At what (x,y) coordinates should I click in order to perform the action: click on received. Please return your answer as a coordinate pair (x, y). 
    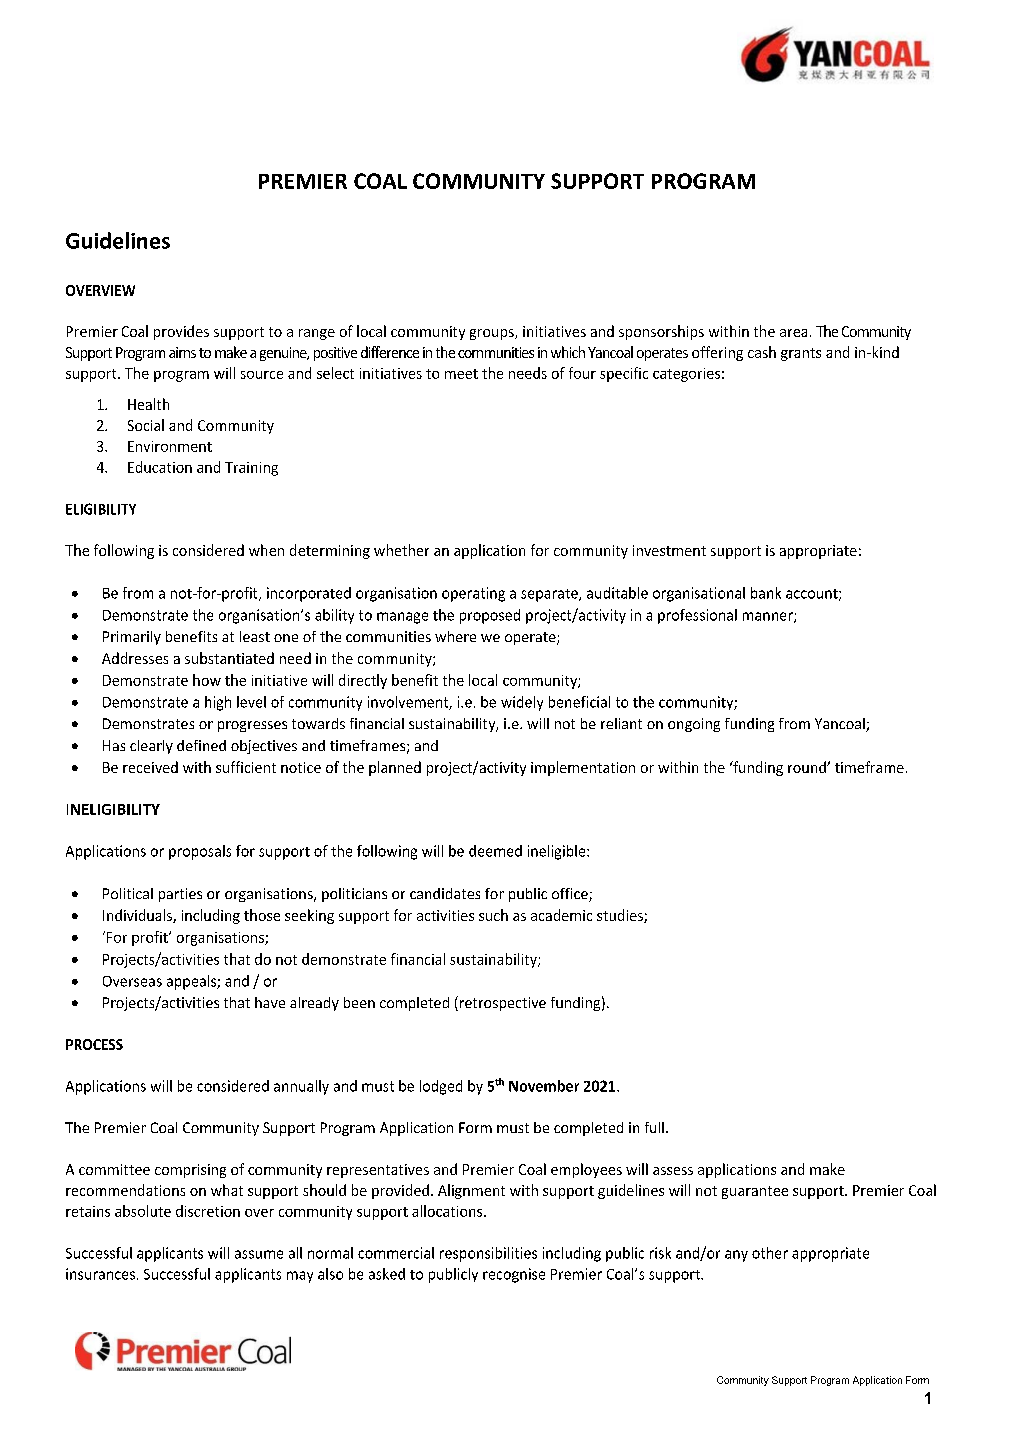
    Looking at the image, I should click on (150, 767).
